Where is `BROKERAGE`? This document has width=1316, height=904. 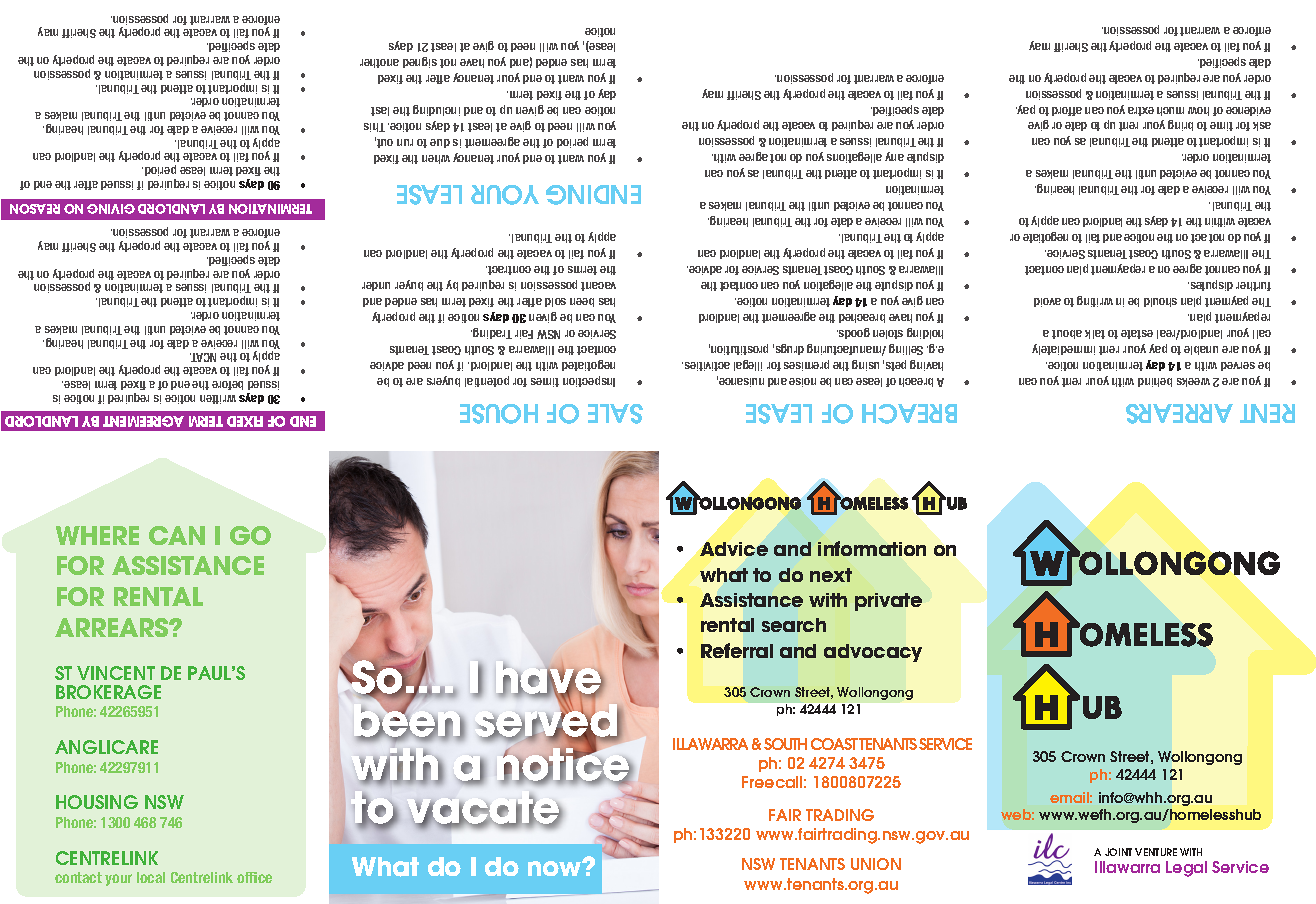
BROKERAGE is located at coordinates (108, 692).
